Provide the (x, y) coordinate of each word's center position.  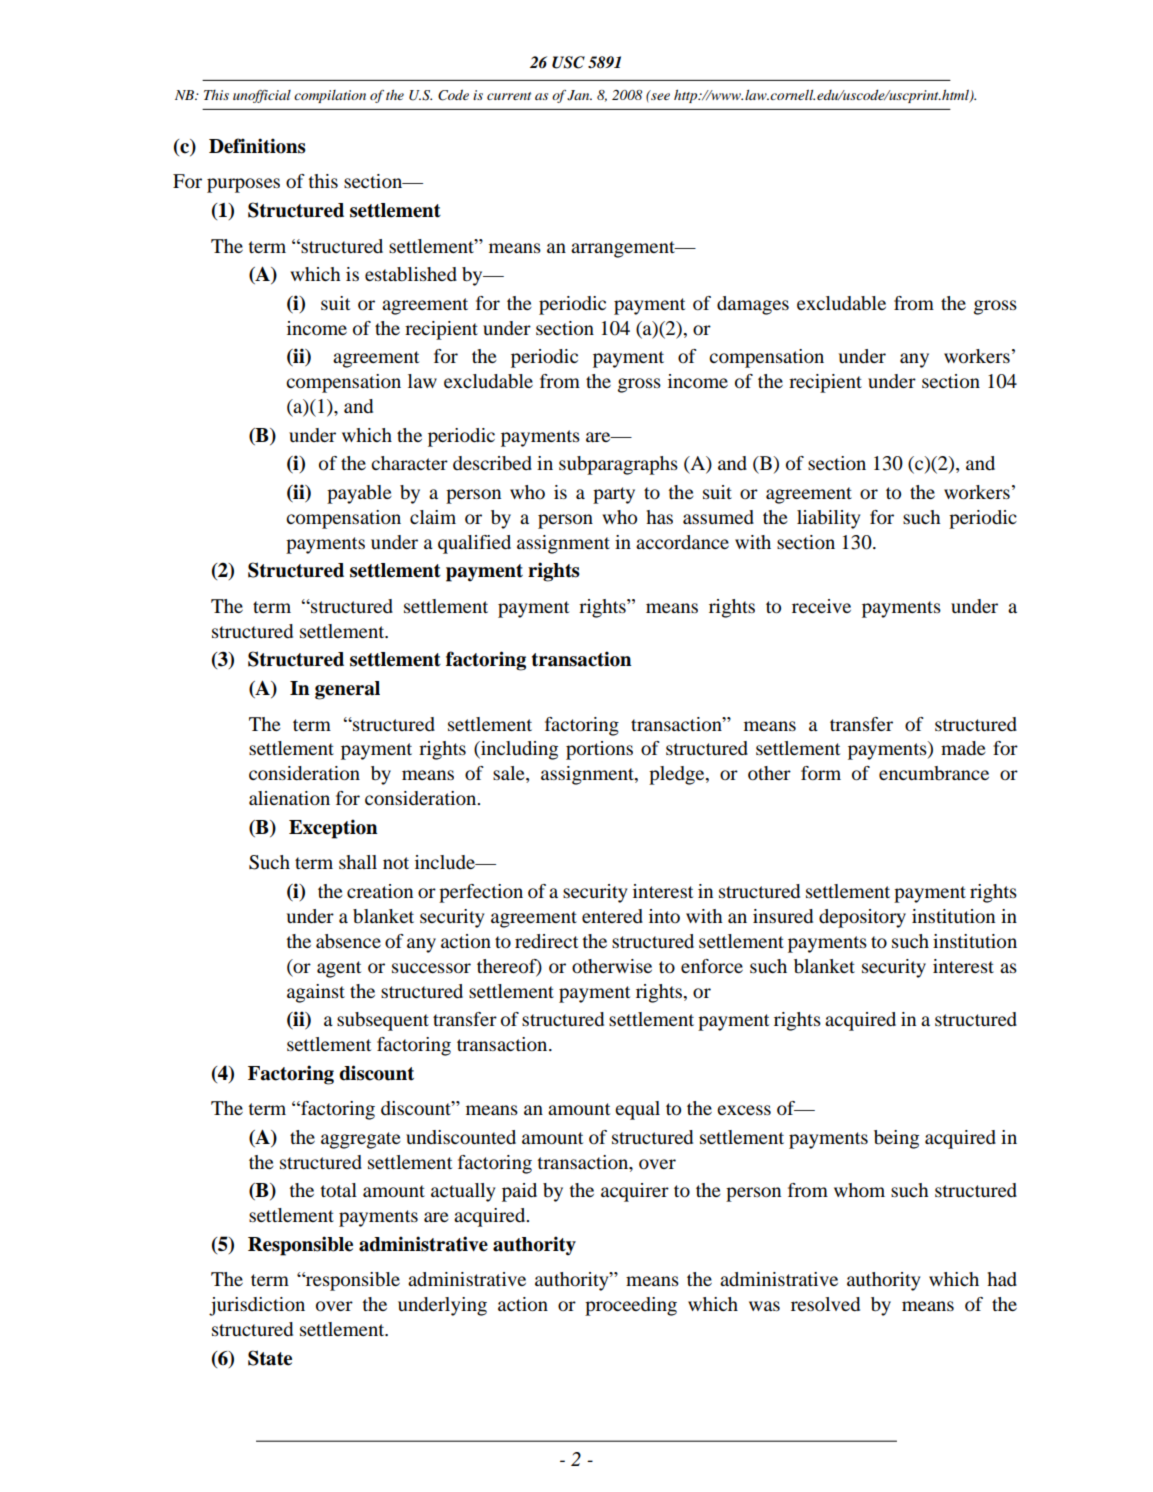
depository (862, 918)
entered (612, 916)
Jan (579, 95)
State (270, 1358)
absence (348, 941)
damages (753, 305)
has (659, 517)
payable (359, 494)
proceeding (631, 1306)
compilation (330, 96)
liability (829, 519)
